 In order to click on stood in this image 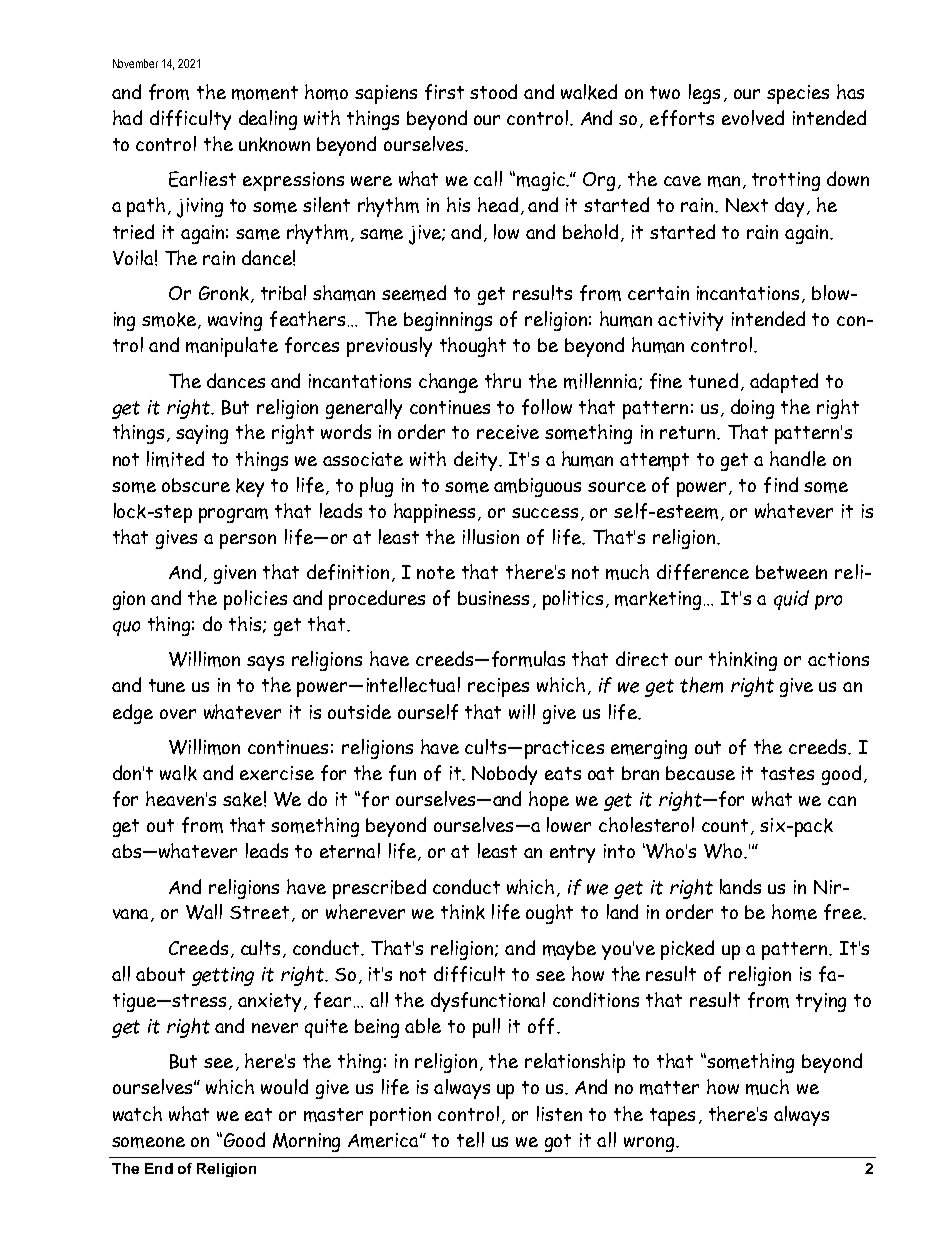, I will do `click(493, 91)`.
